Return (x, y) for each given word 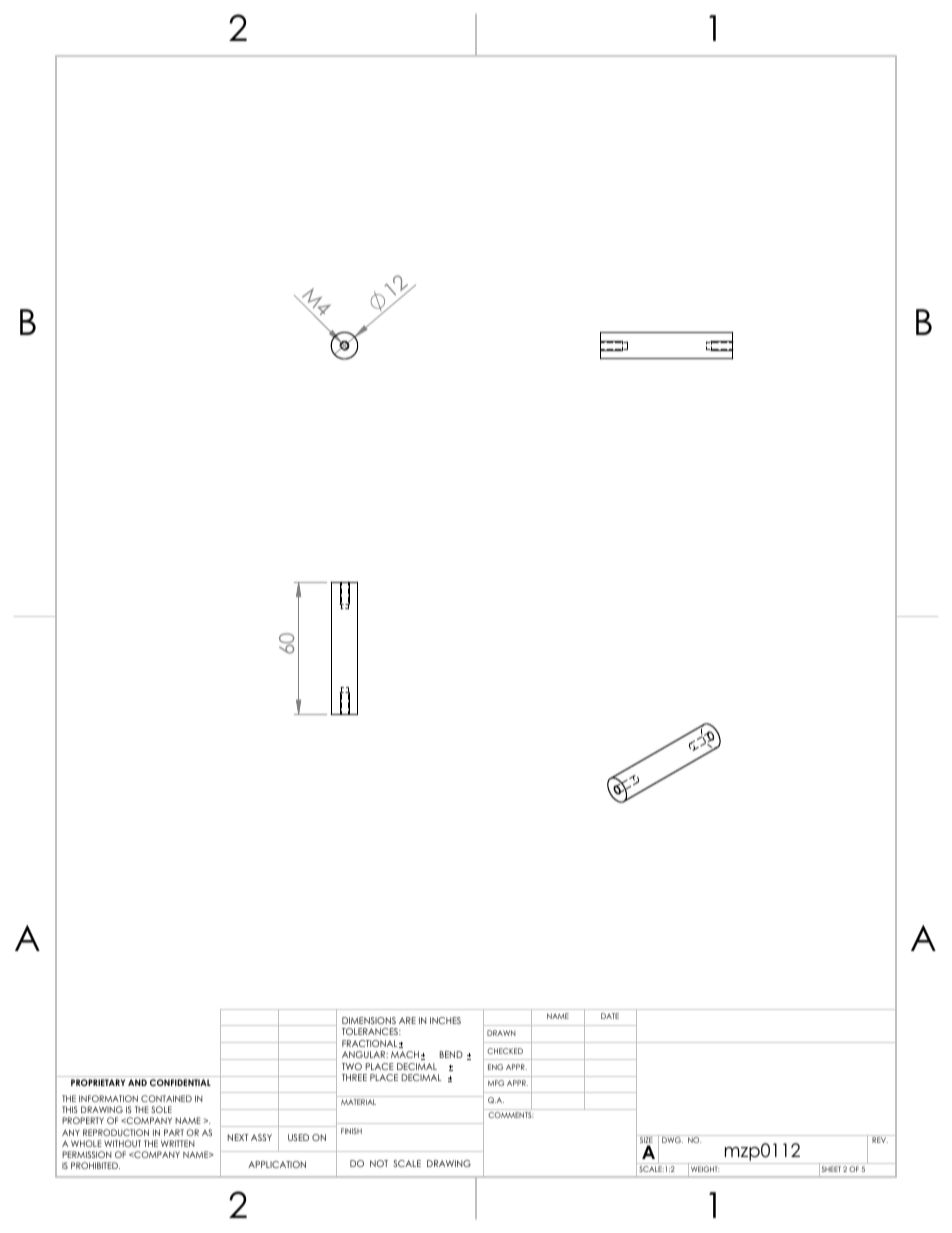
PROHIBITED (95, 1165)
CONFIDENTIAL (180, 1082)
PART (174, 1132)
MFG (496, 1083)
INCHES (445, 1020)
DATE (610, 1016)
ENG (495, 1067)
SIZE (646, 1140)
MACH (405, 1054)
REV (880, 1140)
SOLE (161, 1109)
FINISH (351, 1131)
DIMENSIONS (369, 1020)
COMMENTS (511, 1115)
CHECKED (505, 1051)
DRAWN (501, 1033)
